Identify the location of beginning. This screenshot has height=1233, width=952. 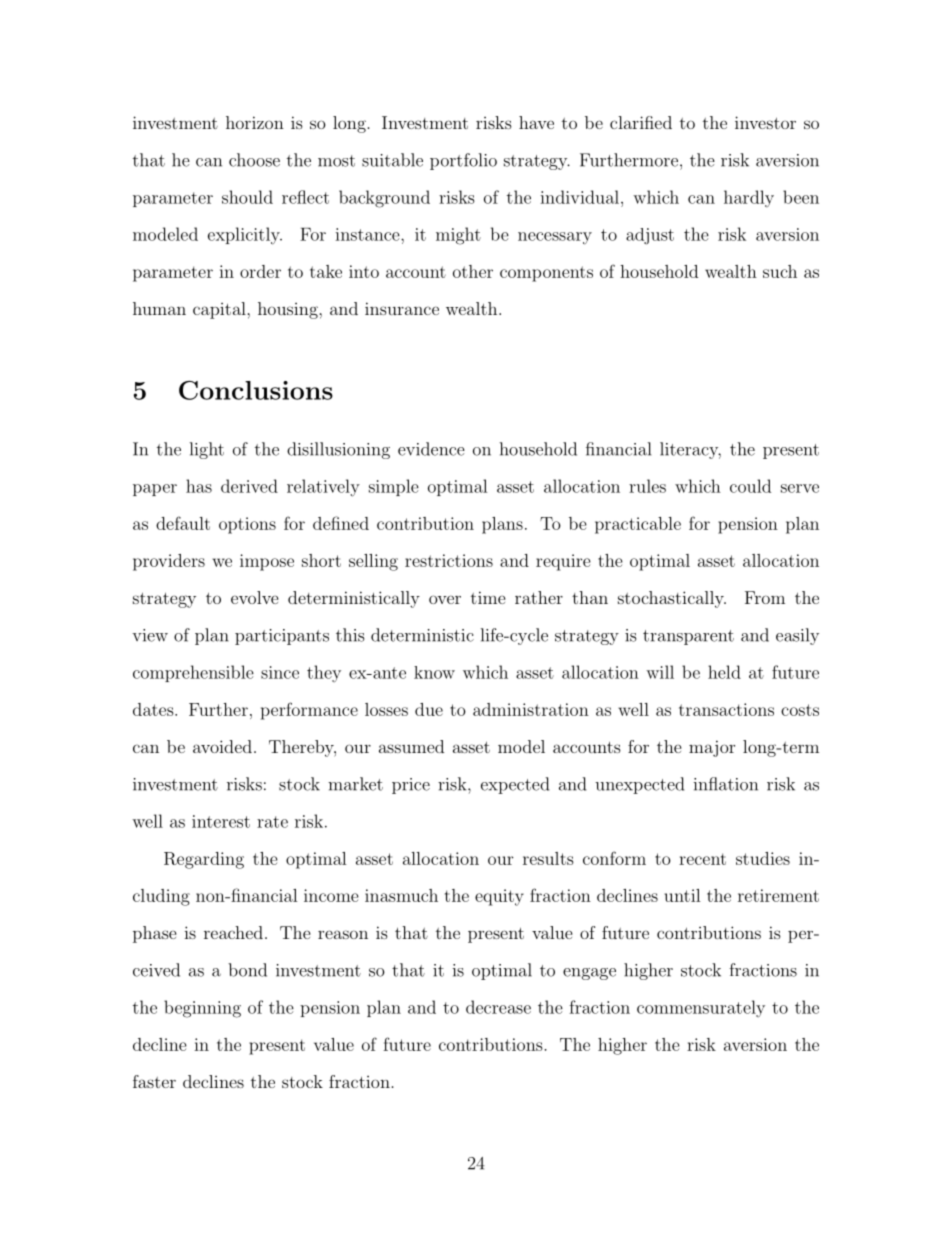
(202, 1009).
